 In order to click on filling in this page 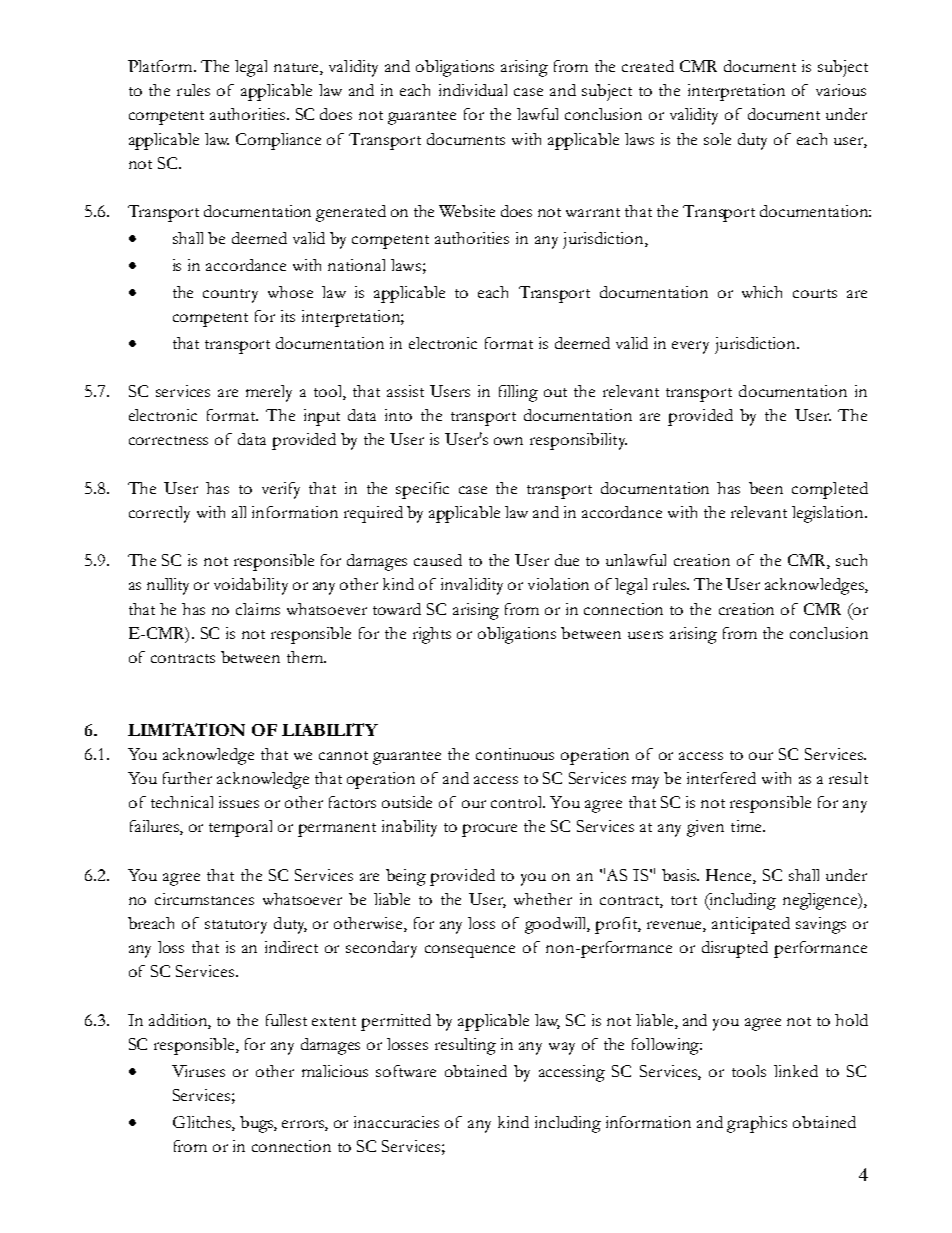, I will do `click(518, 393)`.
